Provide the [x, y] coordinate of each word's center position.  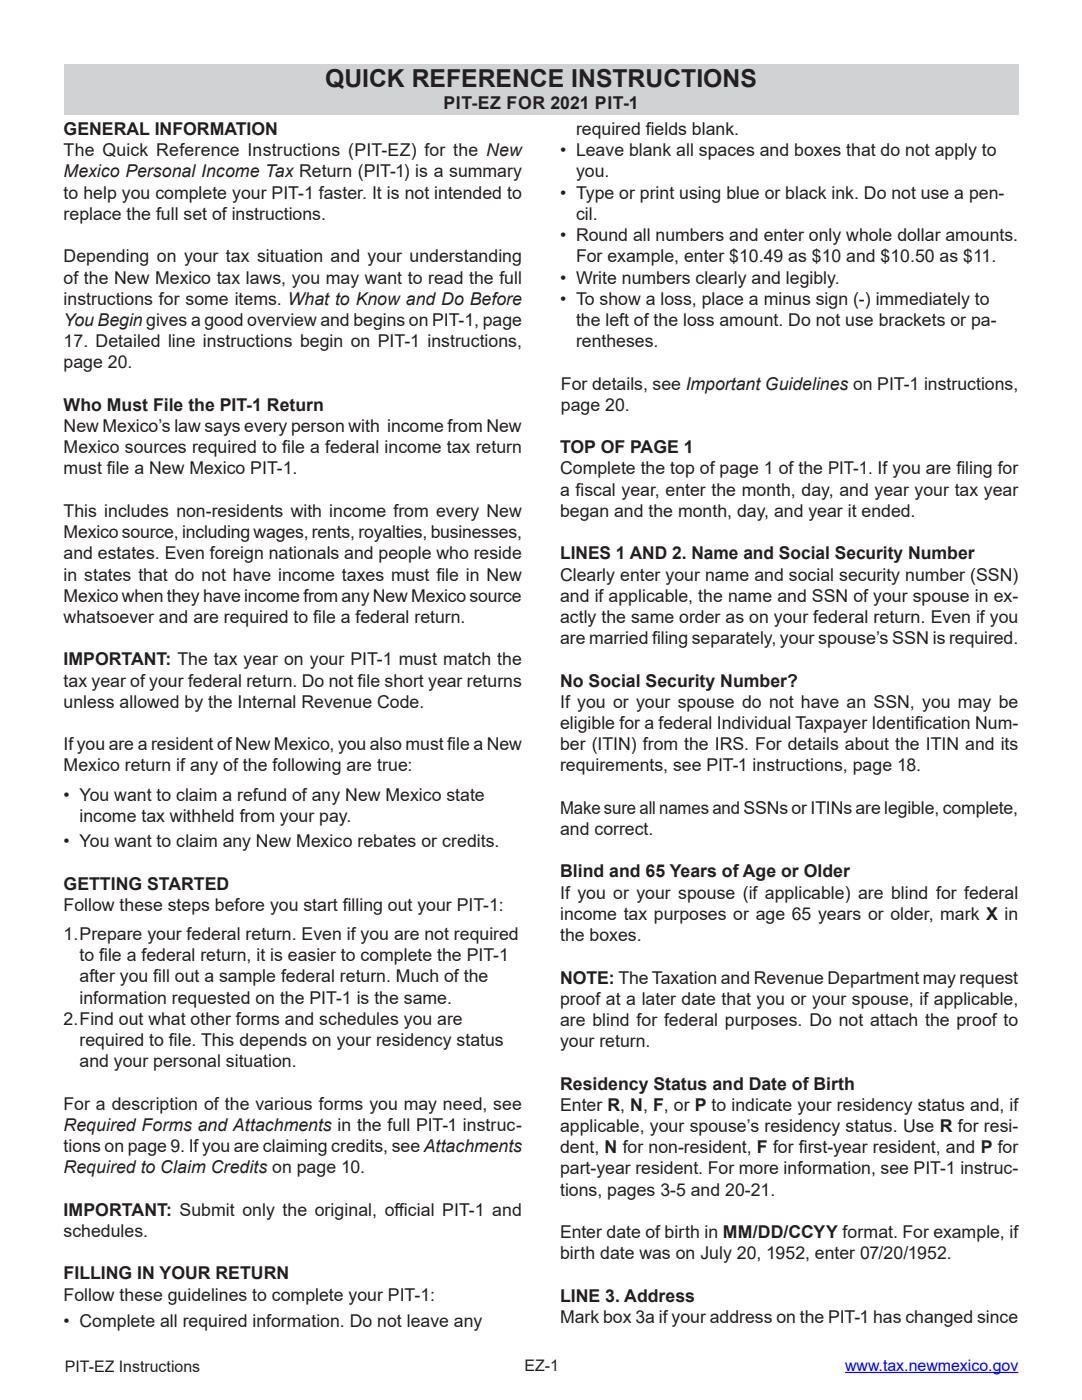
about [867, 743]
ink [844, 192]
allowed [149, 701]
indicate [762, 1104]
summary [485, 174]
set [195, 214]
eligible [587, 724]
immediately [923, 300]
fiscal [595, 489]
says [222, 429]
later [659, 998]
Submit [207, 1209]
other [211, 1018]
